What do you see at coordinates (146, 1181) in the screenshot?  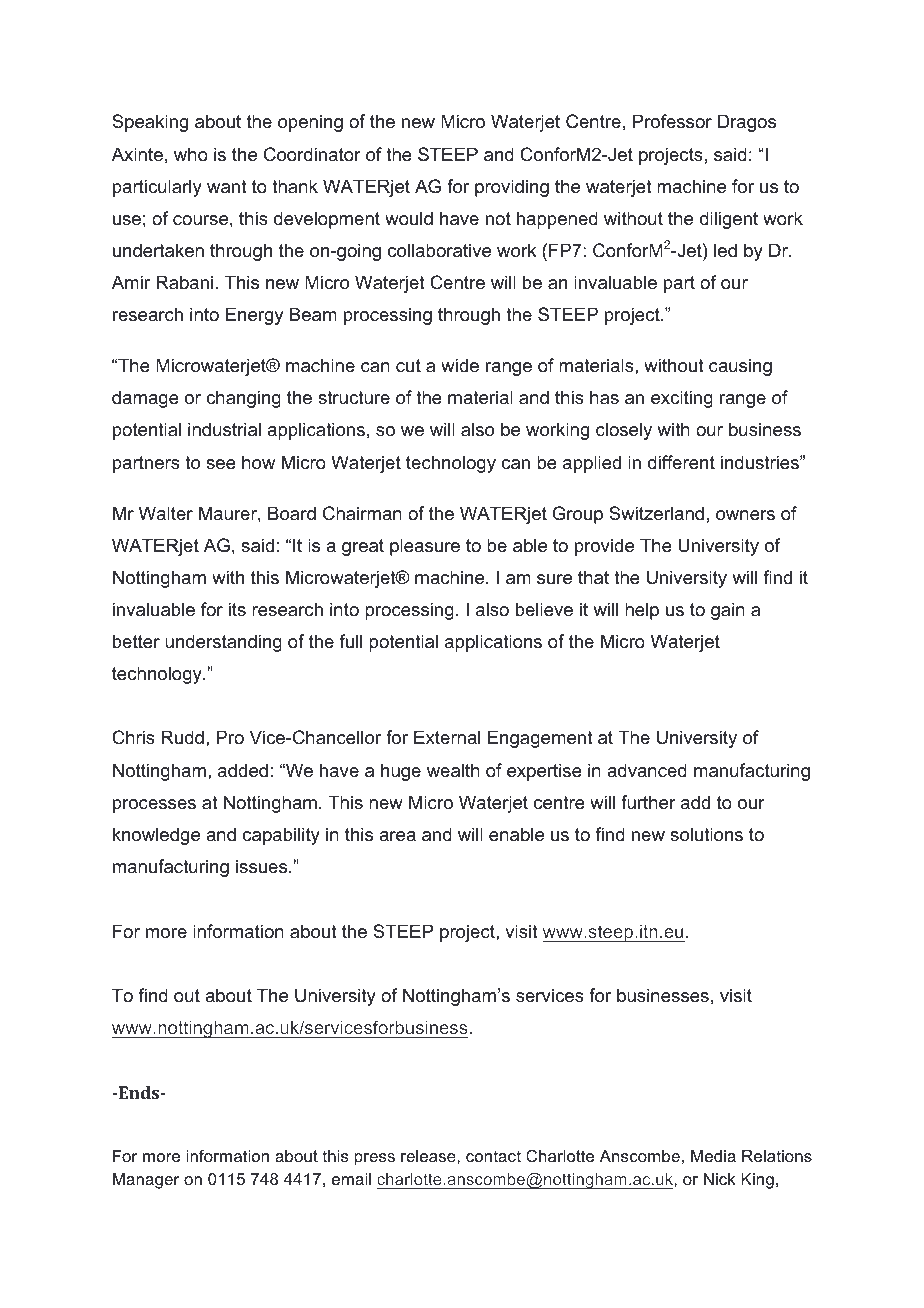 I see `Manager` at bounding box center [146, 1181].
